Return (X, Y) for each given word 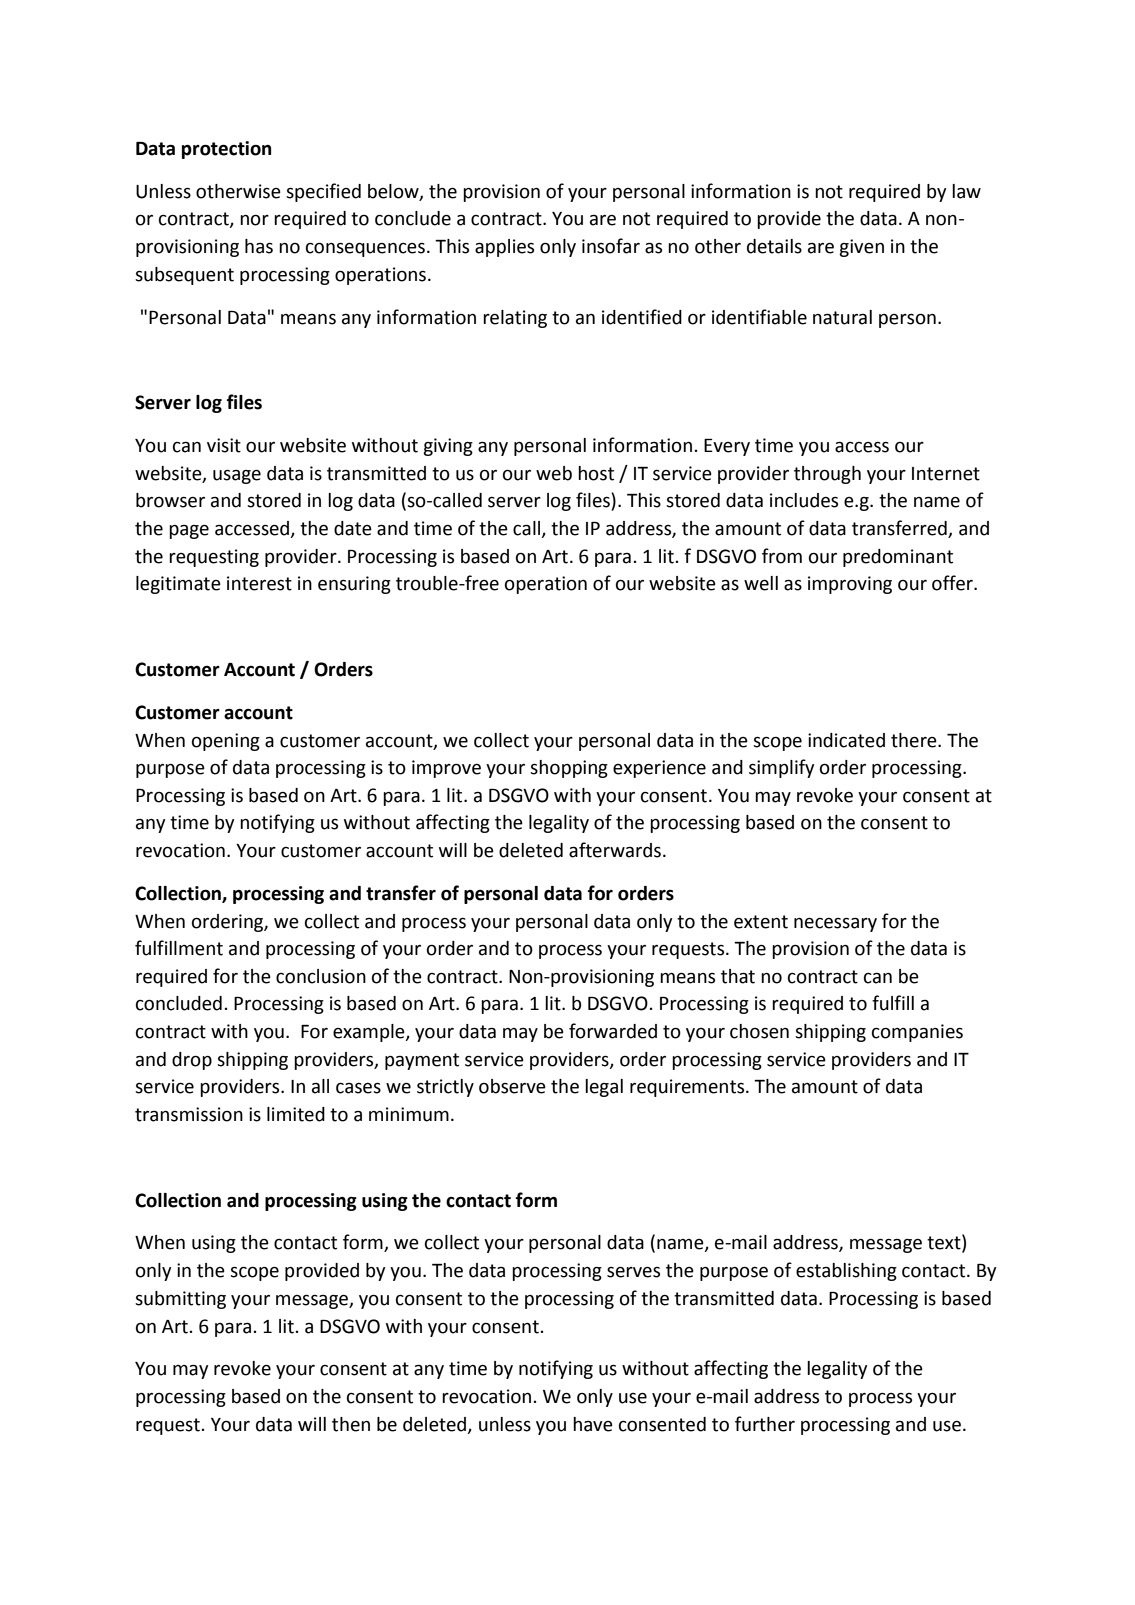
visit (224, 445)
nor (254, 220)
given (861, 248)
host (596, 473)
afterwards (615, 850)
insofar (611, 246)
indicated (846, 740)
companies (917, 1033)
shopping (569, 769)
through (827, 475)
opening (226, 742)
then (351, 1424)
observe (512, 1086)
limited (296, 1114)
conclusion (321, 976)
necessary (835, 925)
